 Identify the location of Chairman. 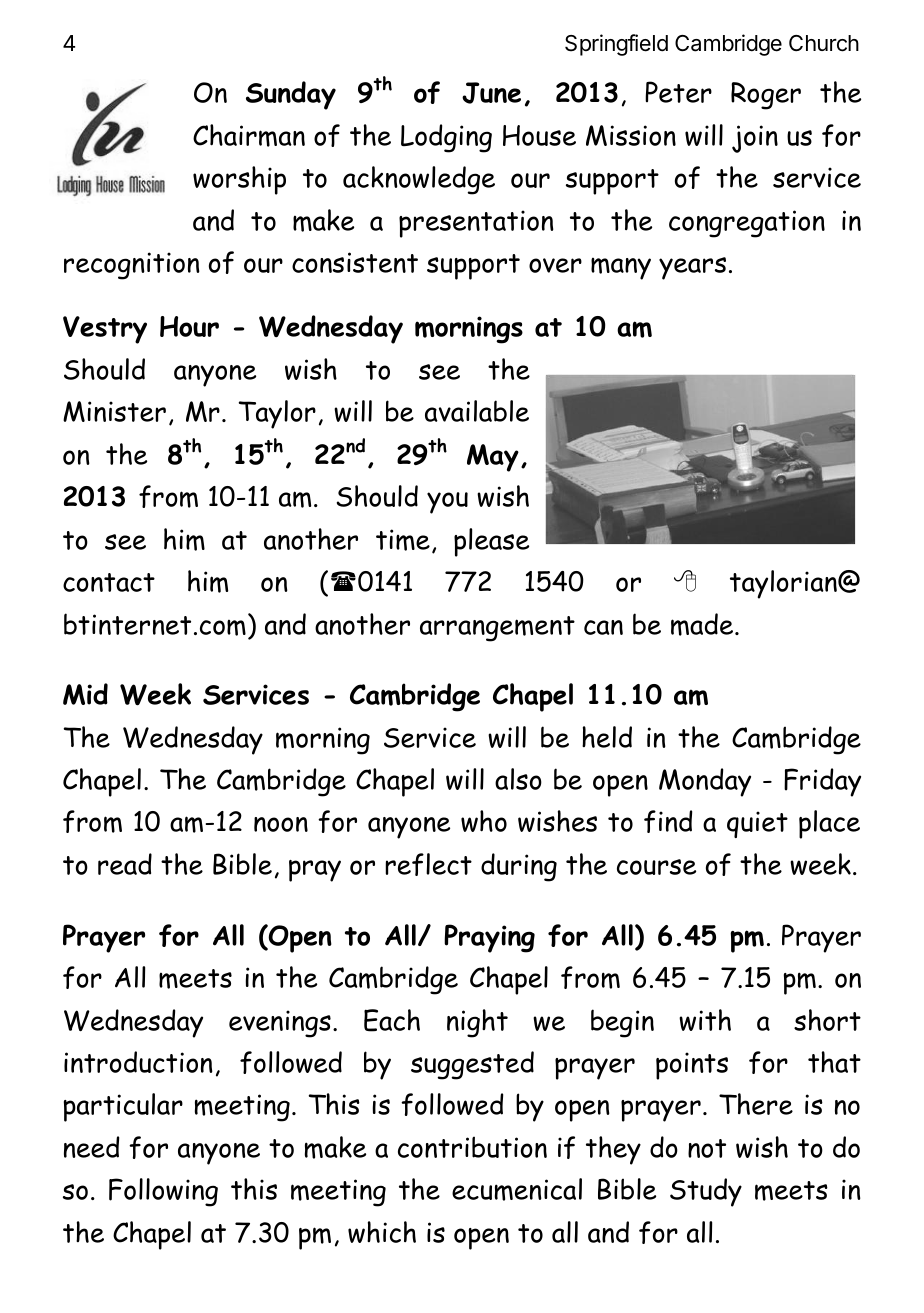
(249, 135).
